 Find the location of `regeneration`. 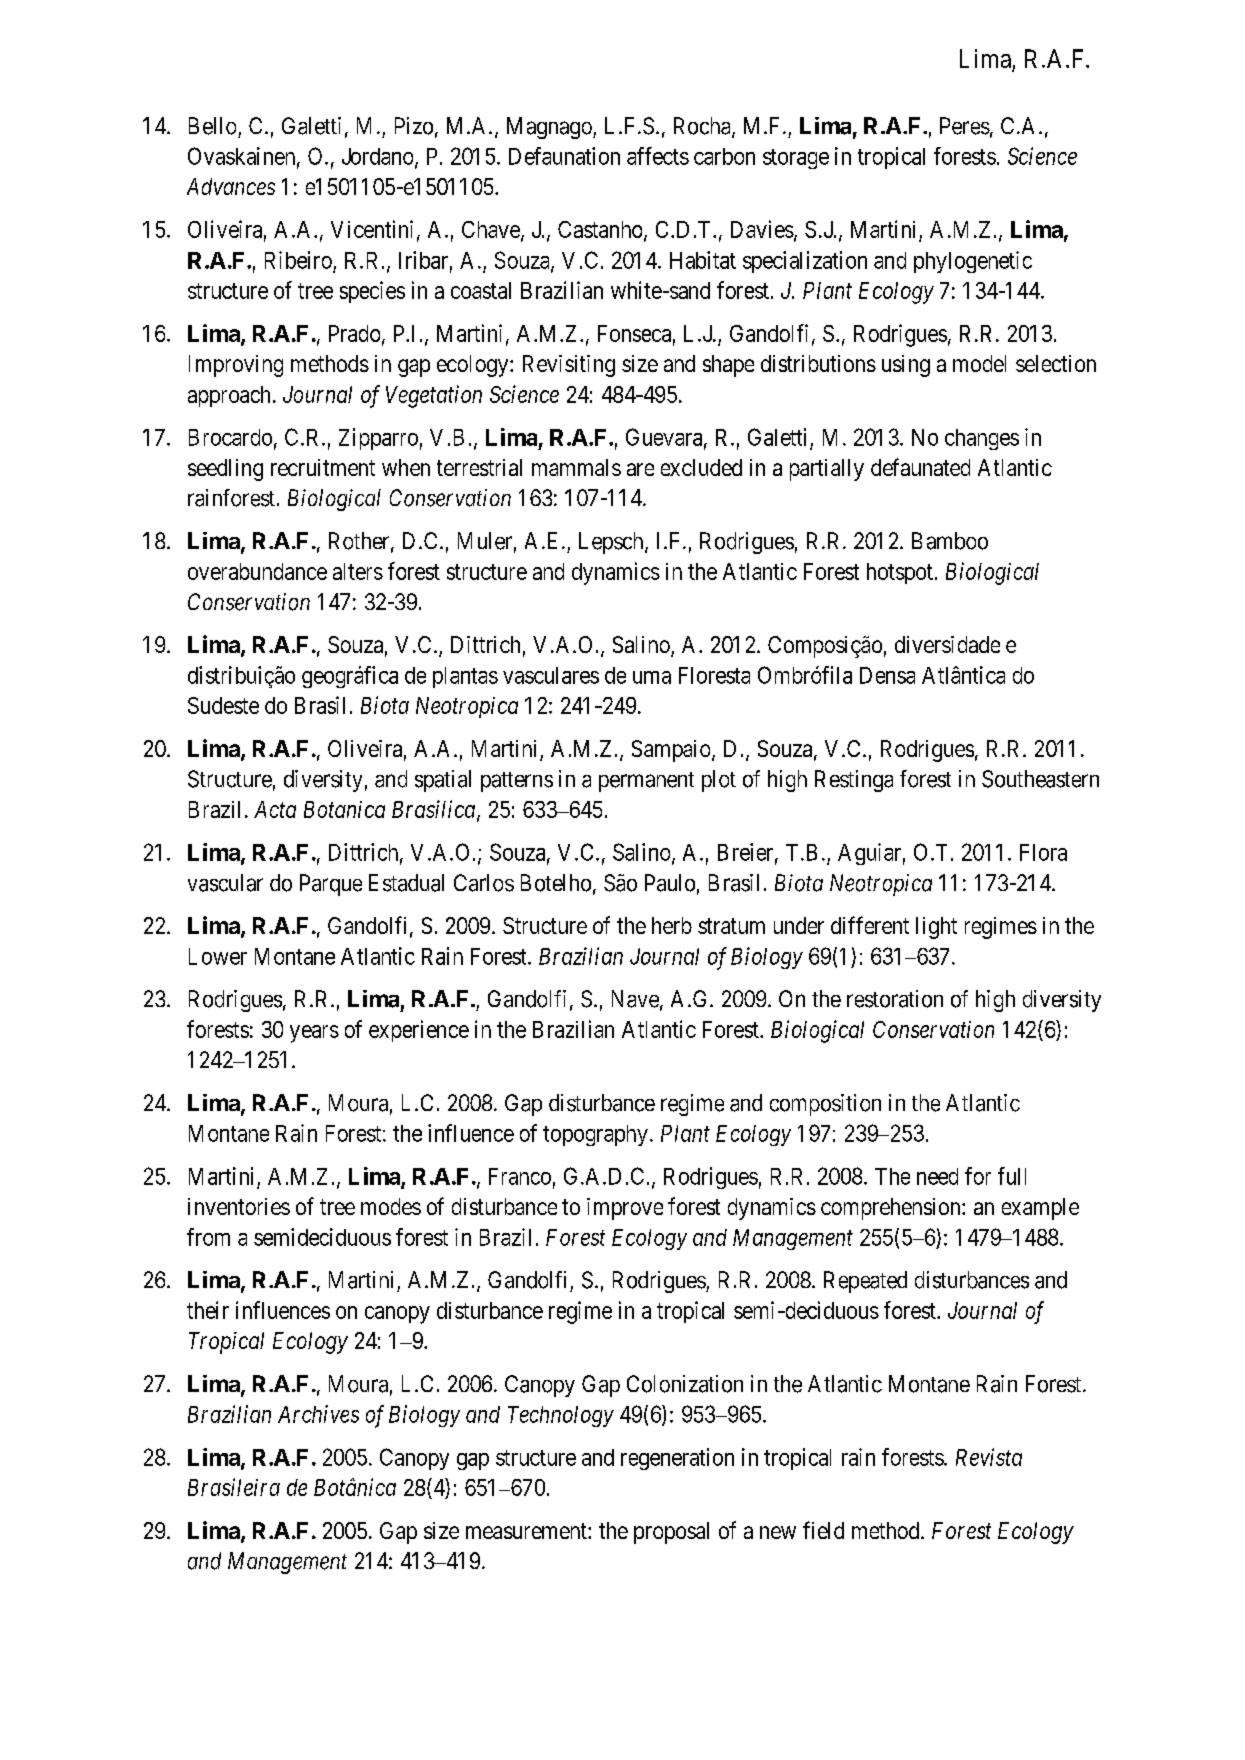

regeneration is located at coordinates (677, 1459).
